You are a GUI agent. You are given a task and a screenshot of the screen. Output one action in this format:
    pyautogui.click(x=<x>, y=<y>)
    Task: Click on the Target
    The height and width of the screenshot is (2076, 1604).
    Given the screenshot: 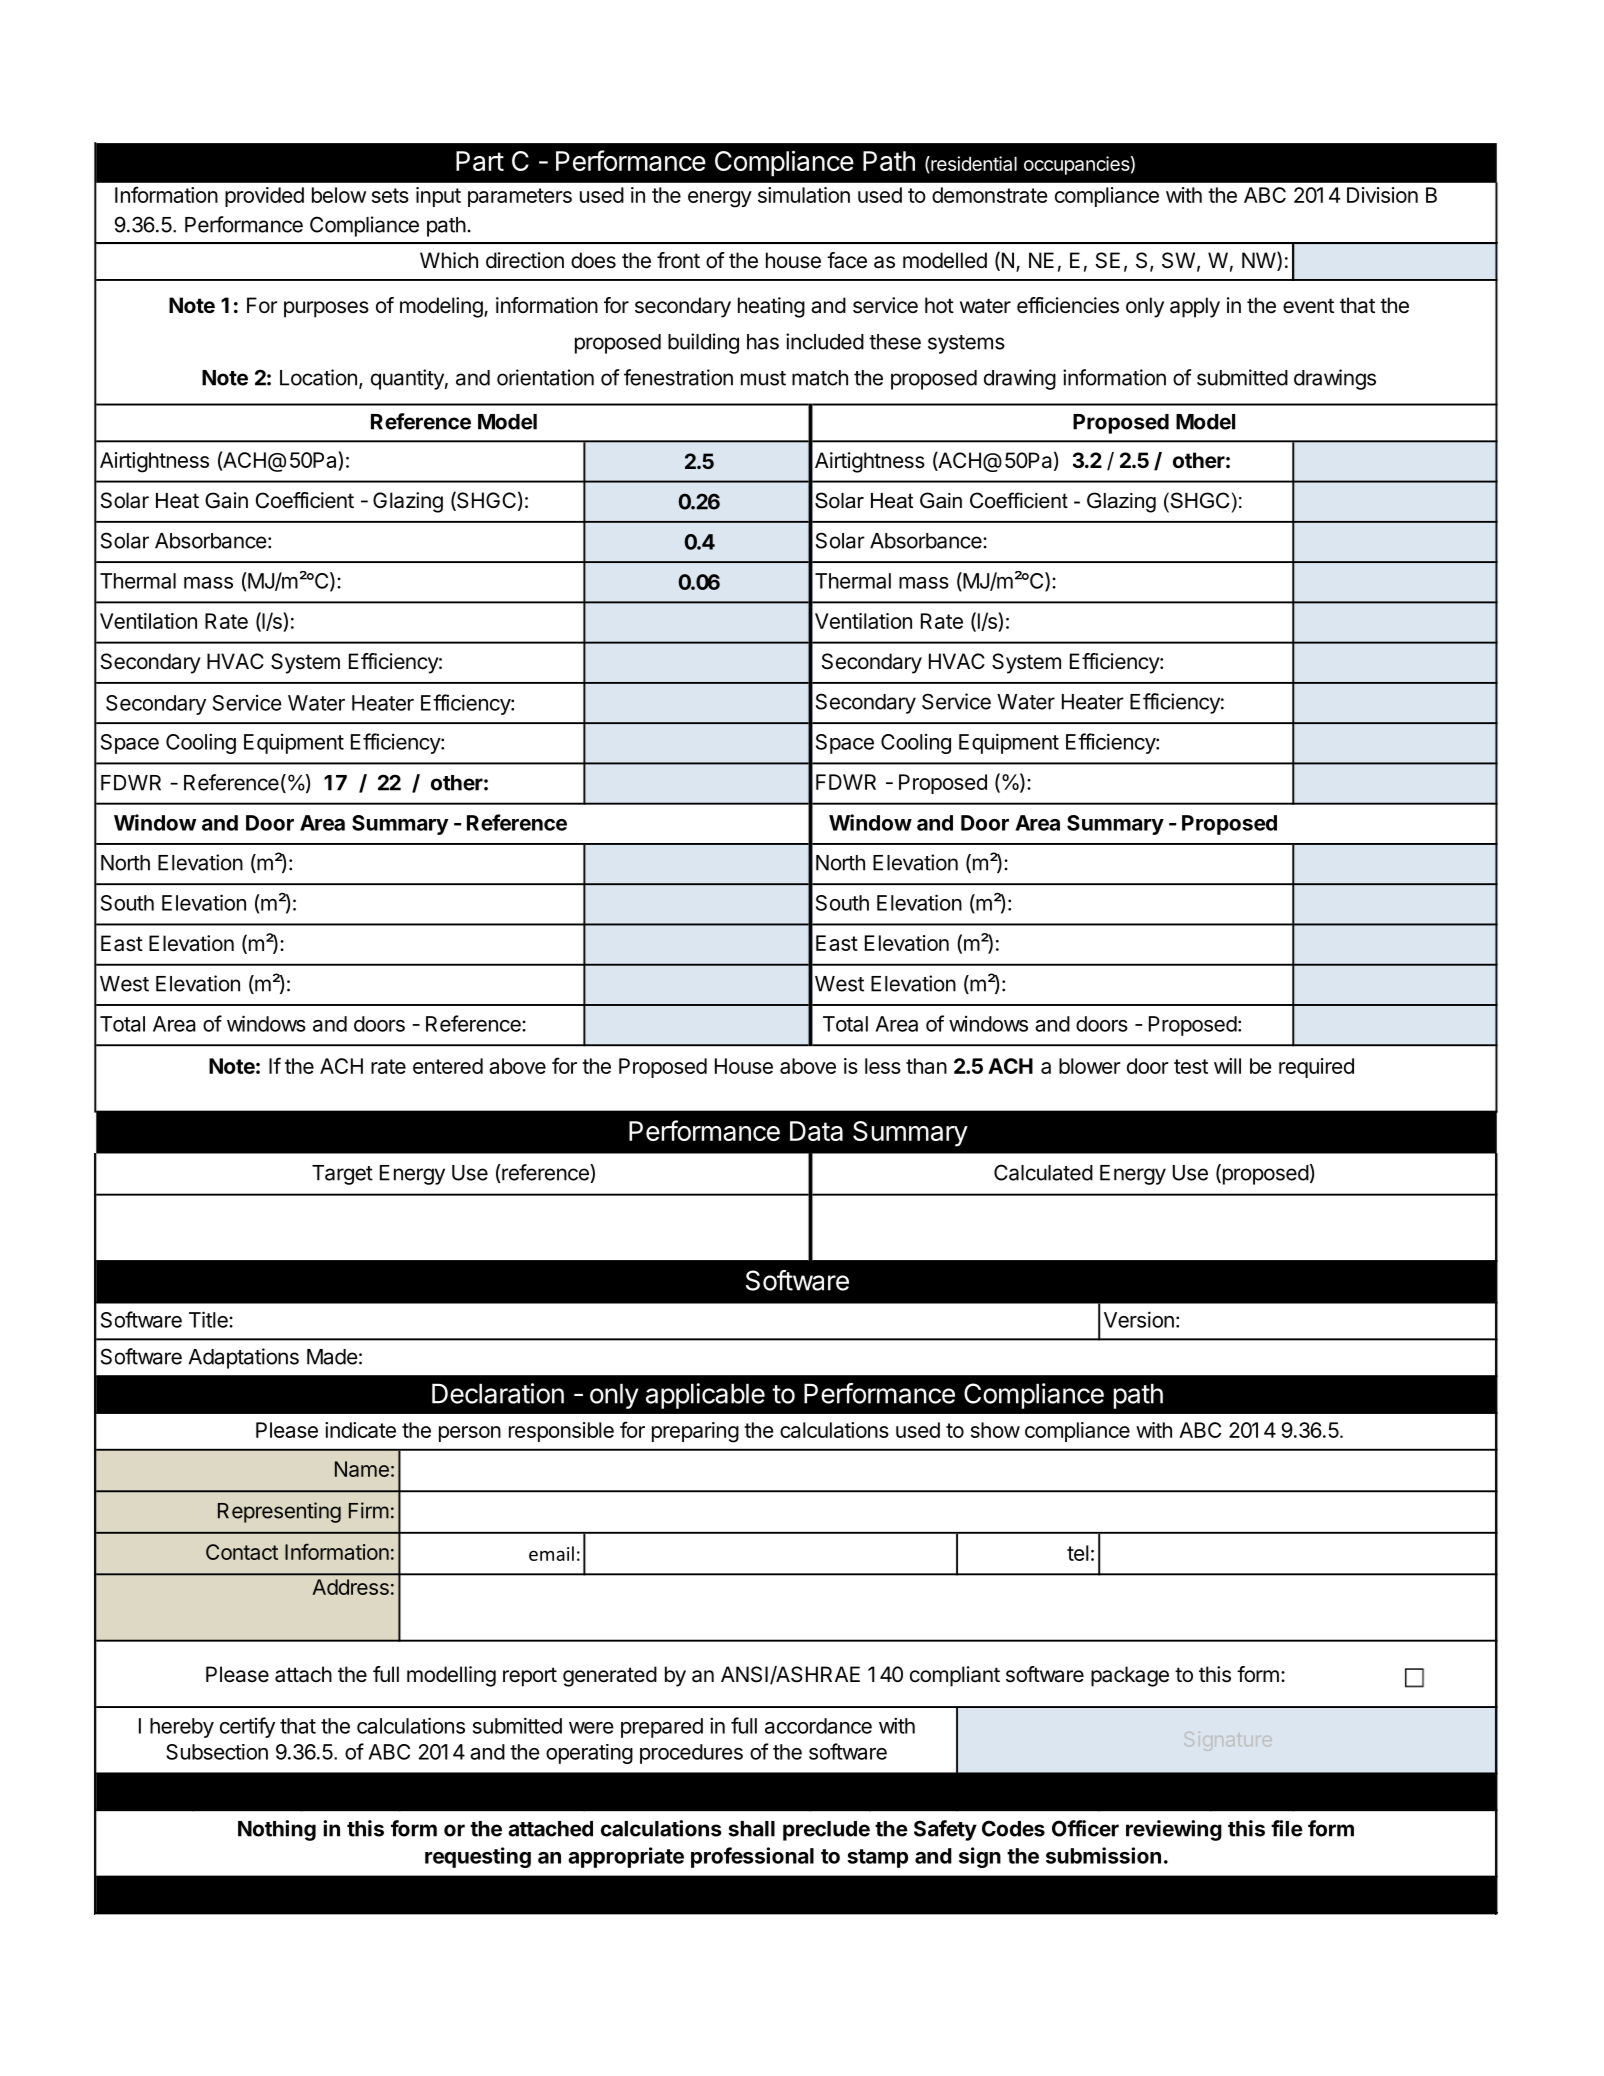 What is the action you would take?
    pyautogui.click(x=342, y=1175)
